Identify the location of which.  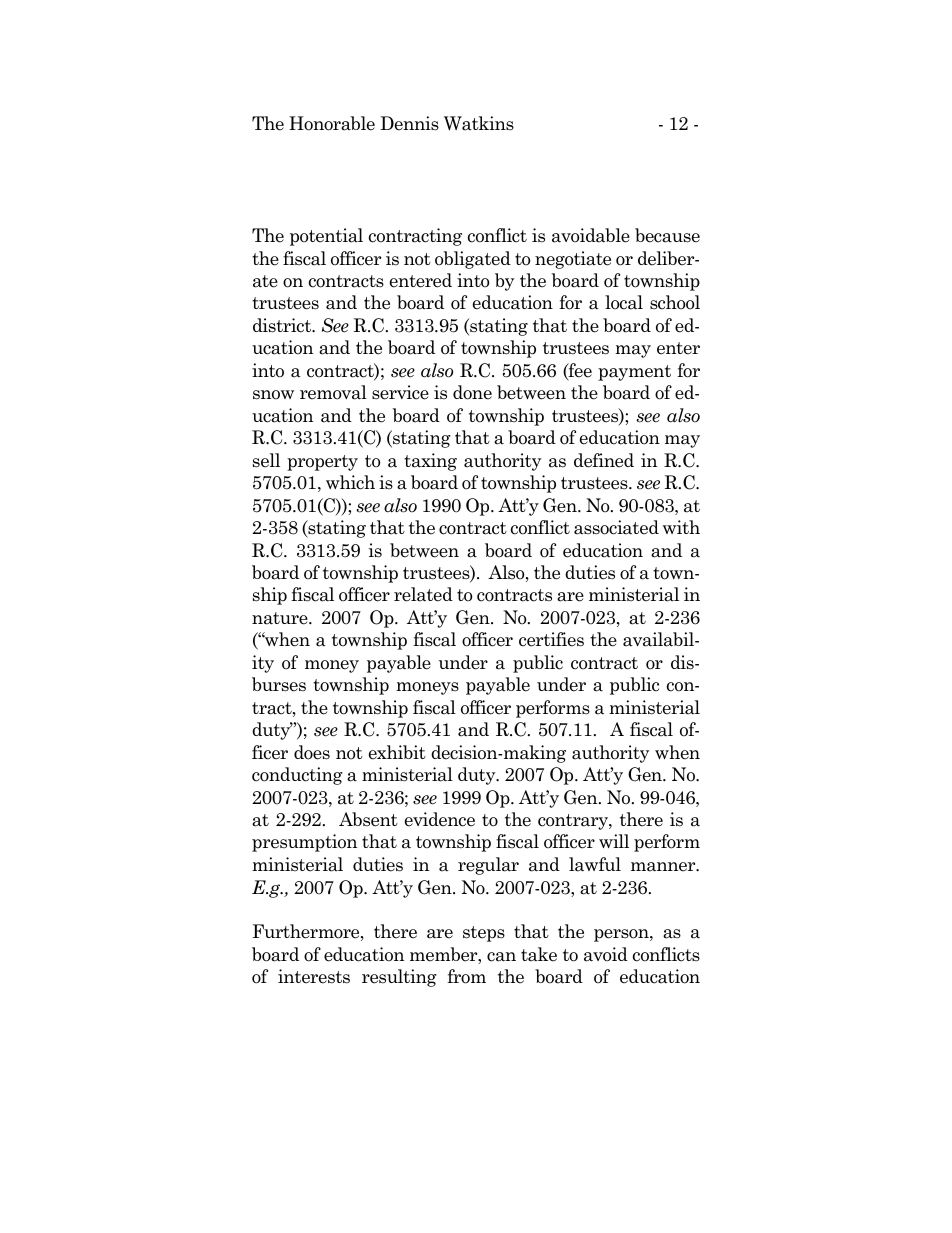
(350, 482).
